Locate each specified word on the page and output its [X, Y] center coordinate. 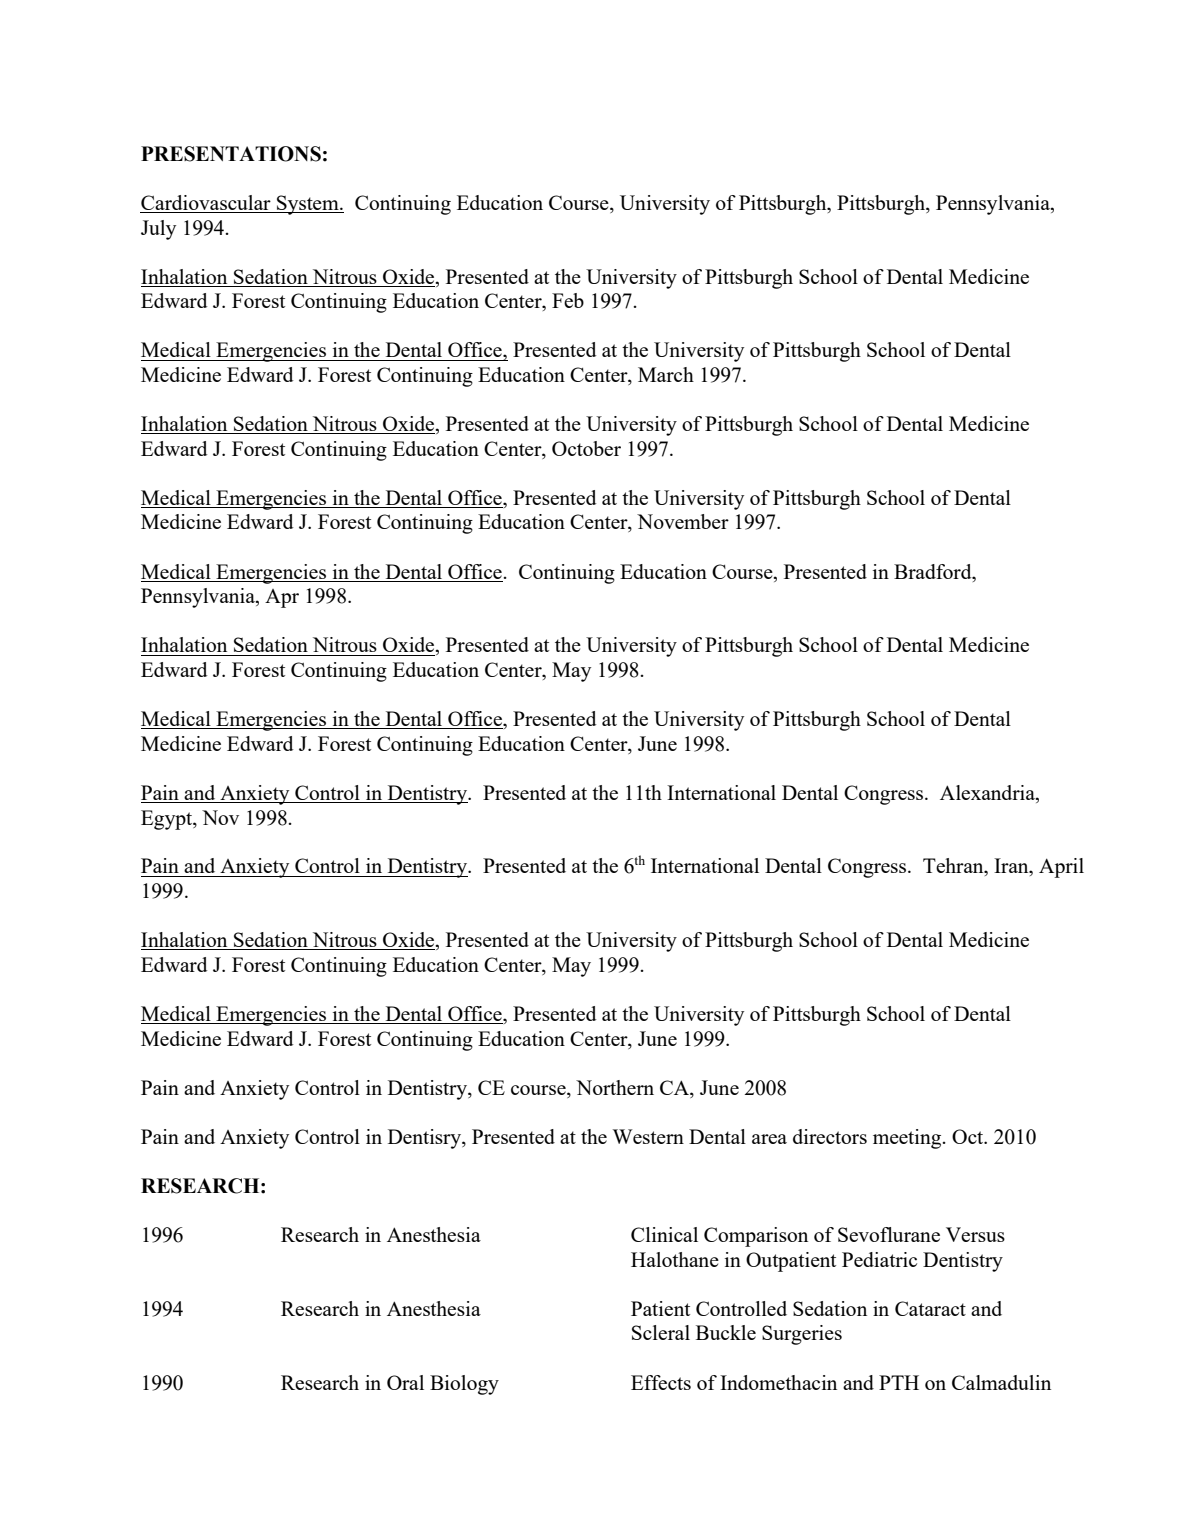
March [666, 374]
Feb [568, 300]
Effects [661, 1382]
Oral [405, 1382]
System [308, 205]
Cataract [930, 1308]
